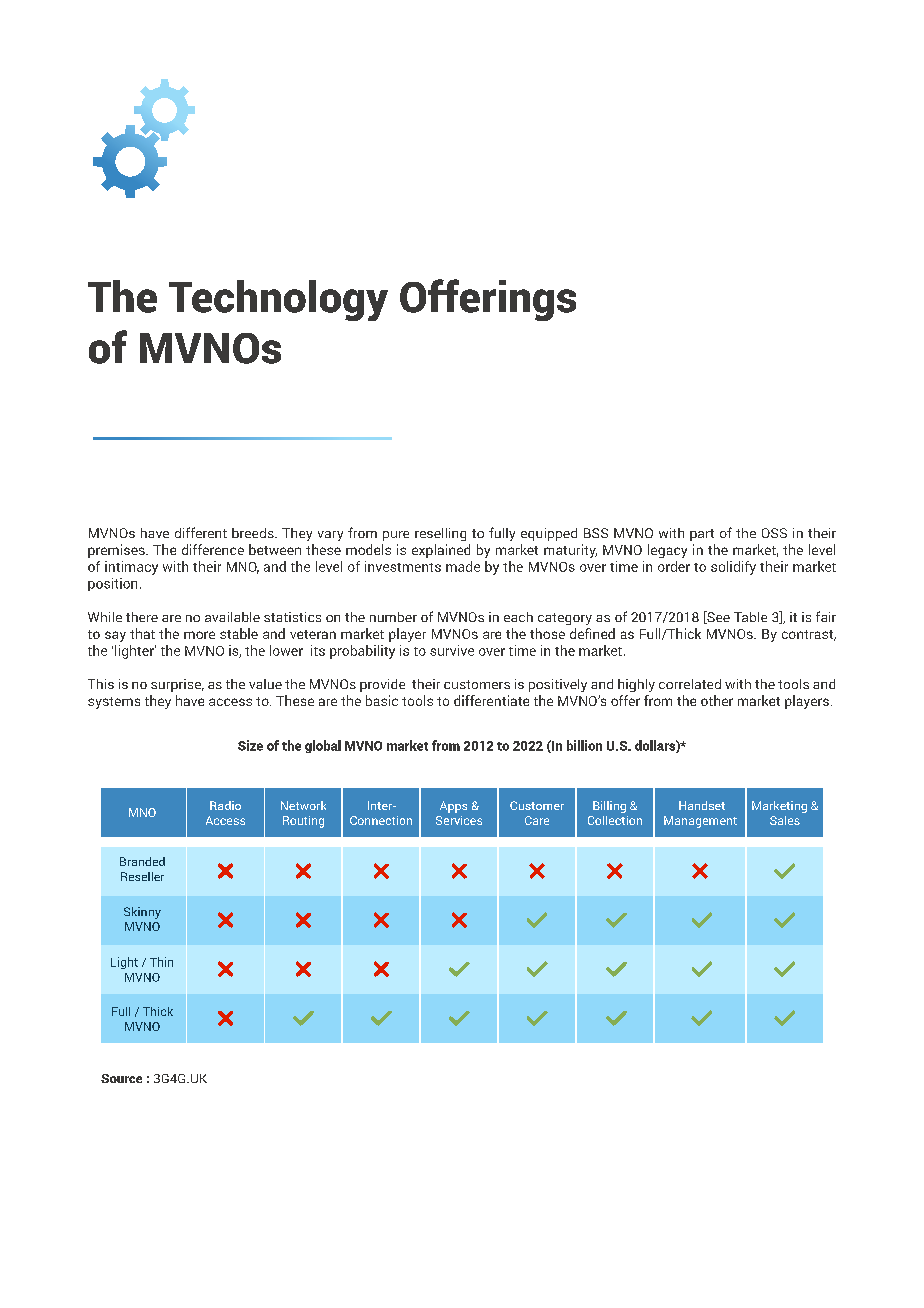  I want to click on reselling, so click(440, 534).
